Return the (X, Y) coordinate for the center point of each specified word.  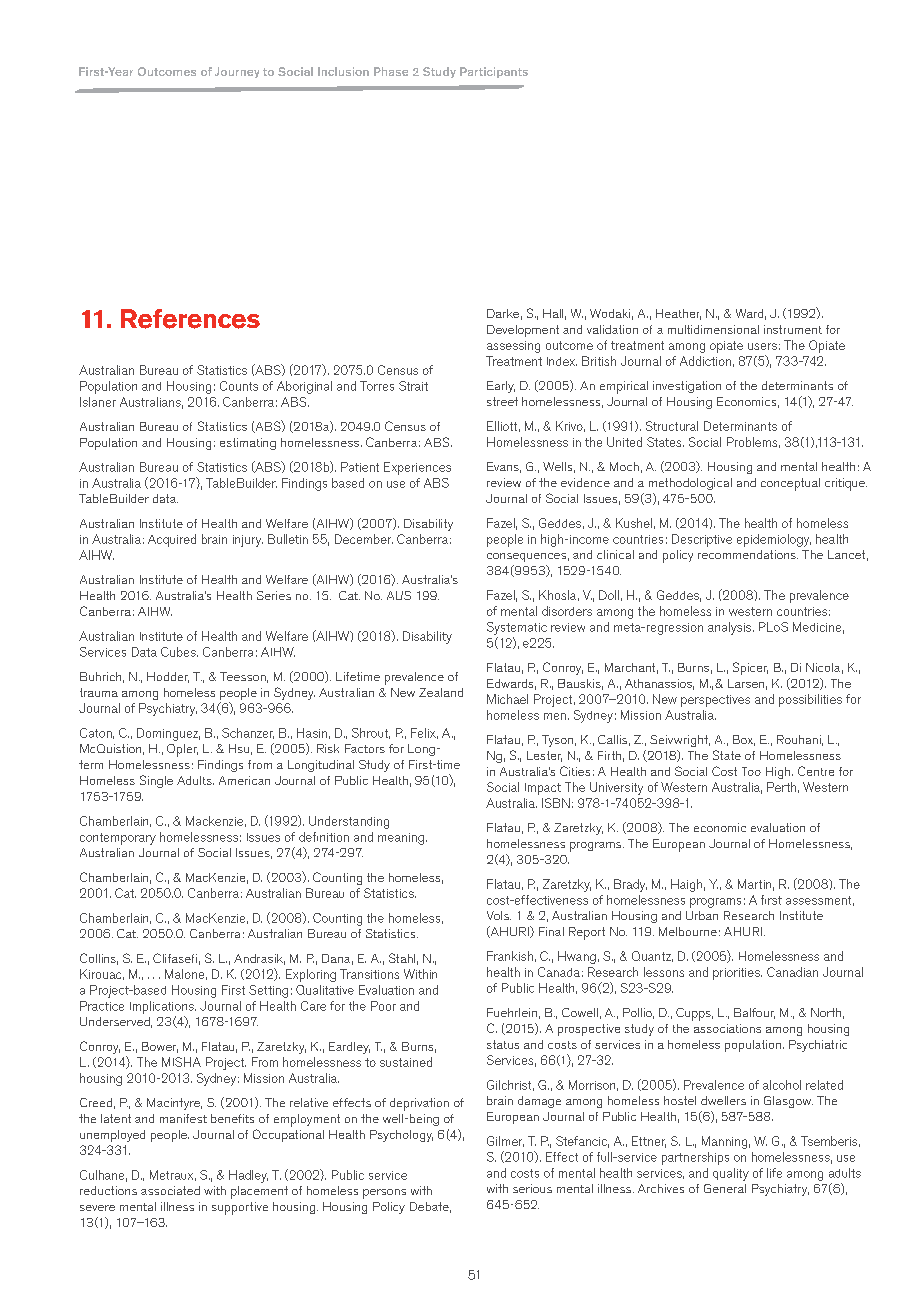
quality (731, 1174)
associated (170, 1190)
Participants (494, 72)
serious (532, 1188)
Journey (237, 72)
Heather (678, 314)
